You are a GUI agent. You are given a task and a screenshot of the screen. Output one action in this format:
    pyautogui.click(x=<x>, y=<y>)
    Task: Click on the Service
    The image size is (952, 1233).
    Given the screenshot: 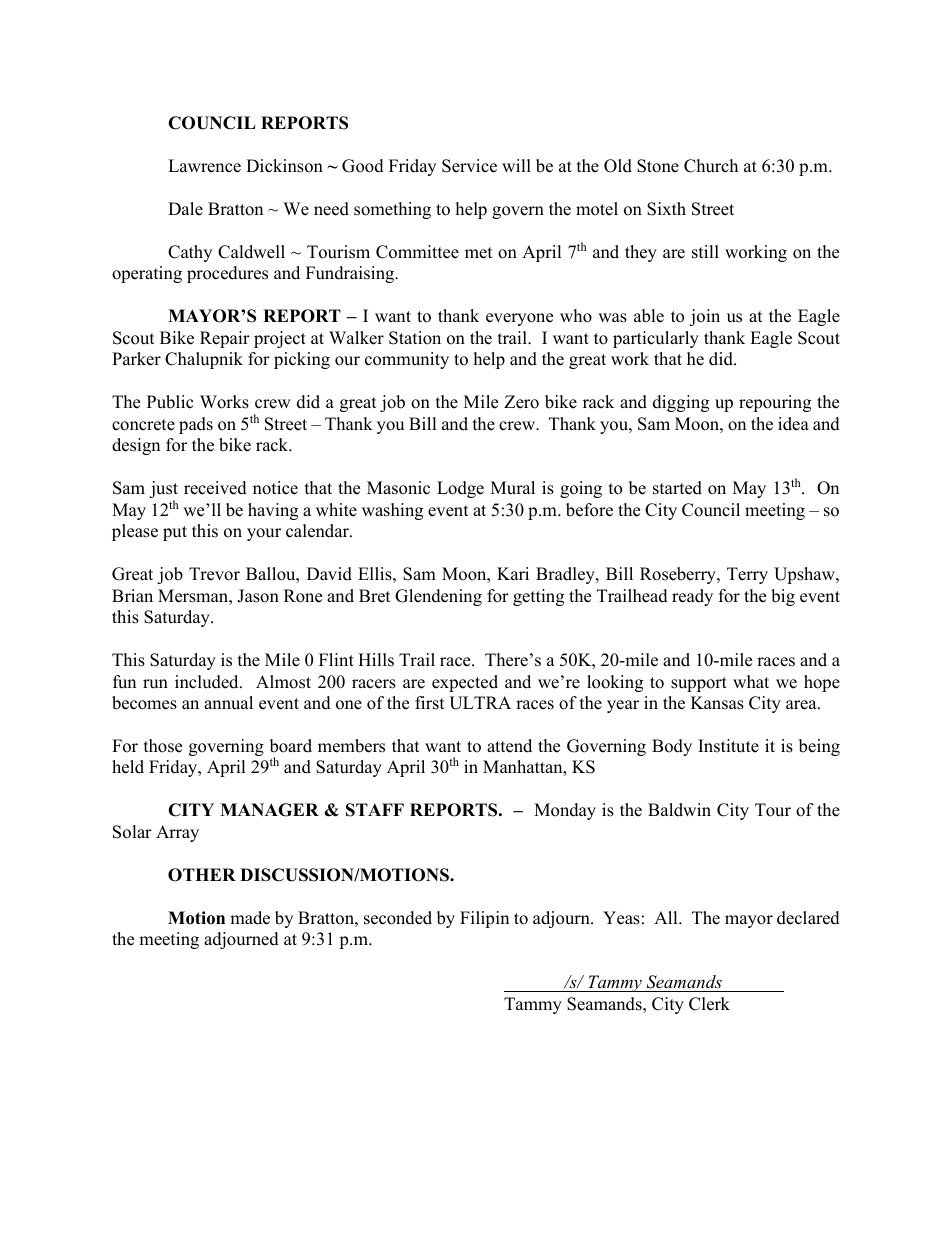 What is the action you would take?
    pyautogui.click(x=469, y=166)
